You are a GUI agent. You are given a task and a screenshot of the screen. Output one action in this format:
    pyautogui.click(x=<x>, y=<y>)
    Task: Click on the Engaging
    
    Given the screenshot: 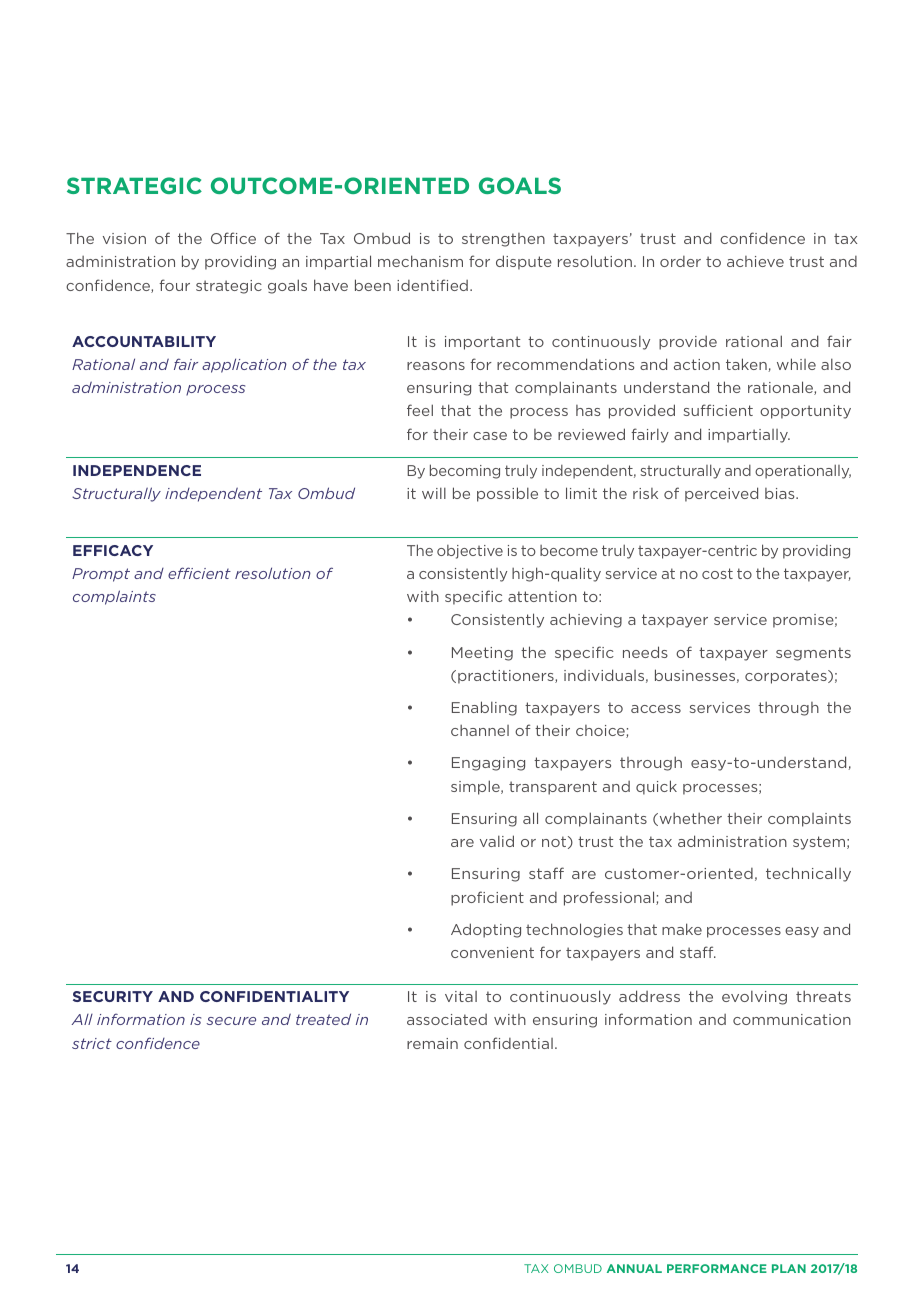 What is the action you would take?
    pyautogui.click(x=488, y=764)
